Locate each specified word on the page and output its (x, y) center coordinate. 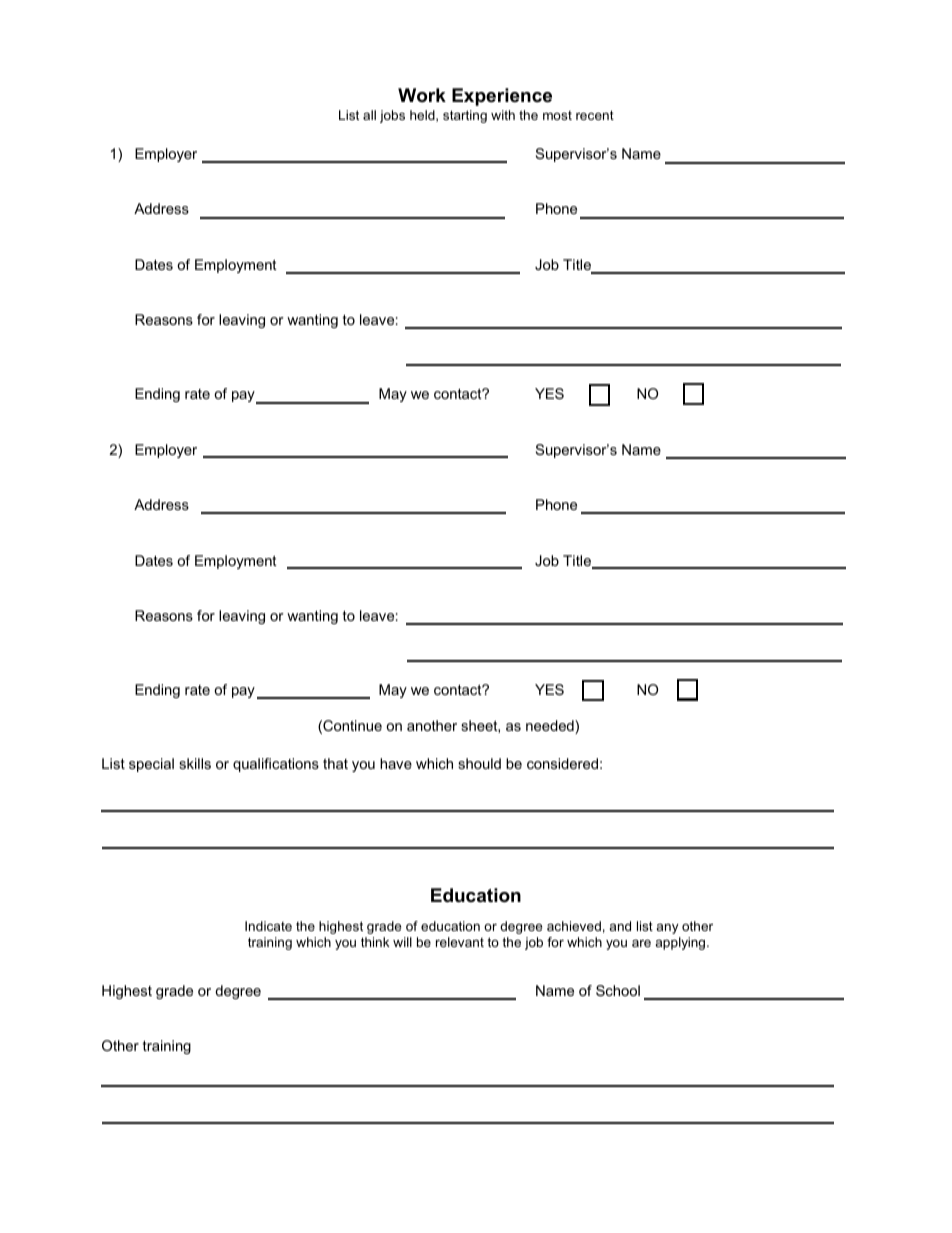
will (402, 942)
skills (195, 763)
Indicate (268, 926)
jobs (392, 116)
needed (551, 727)
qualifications (276, 765)
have (396, 763)
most (557, 115)
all (369, 115)
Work (422, 95)
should (479, 763)
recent (595, 115)
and (620, 926)
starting (465, 116)
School (618, 990)
